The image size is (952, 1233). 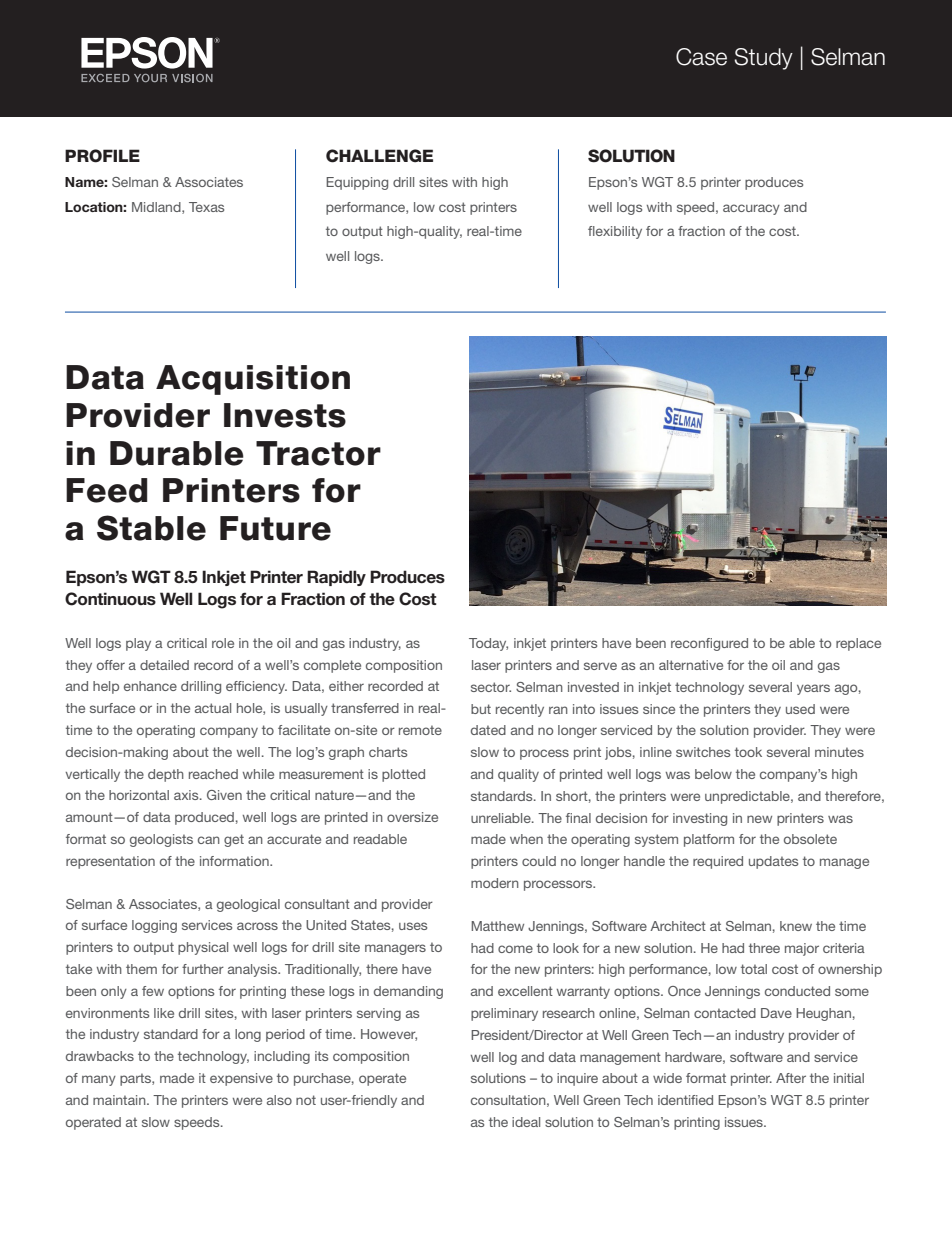 I want to click on Continuous, so click(x=110, y=599).
